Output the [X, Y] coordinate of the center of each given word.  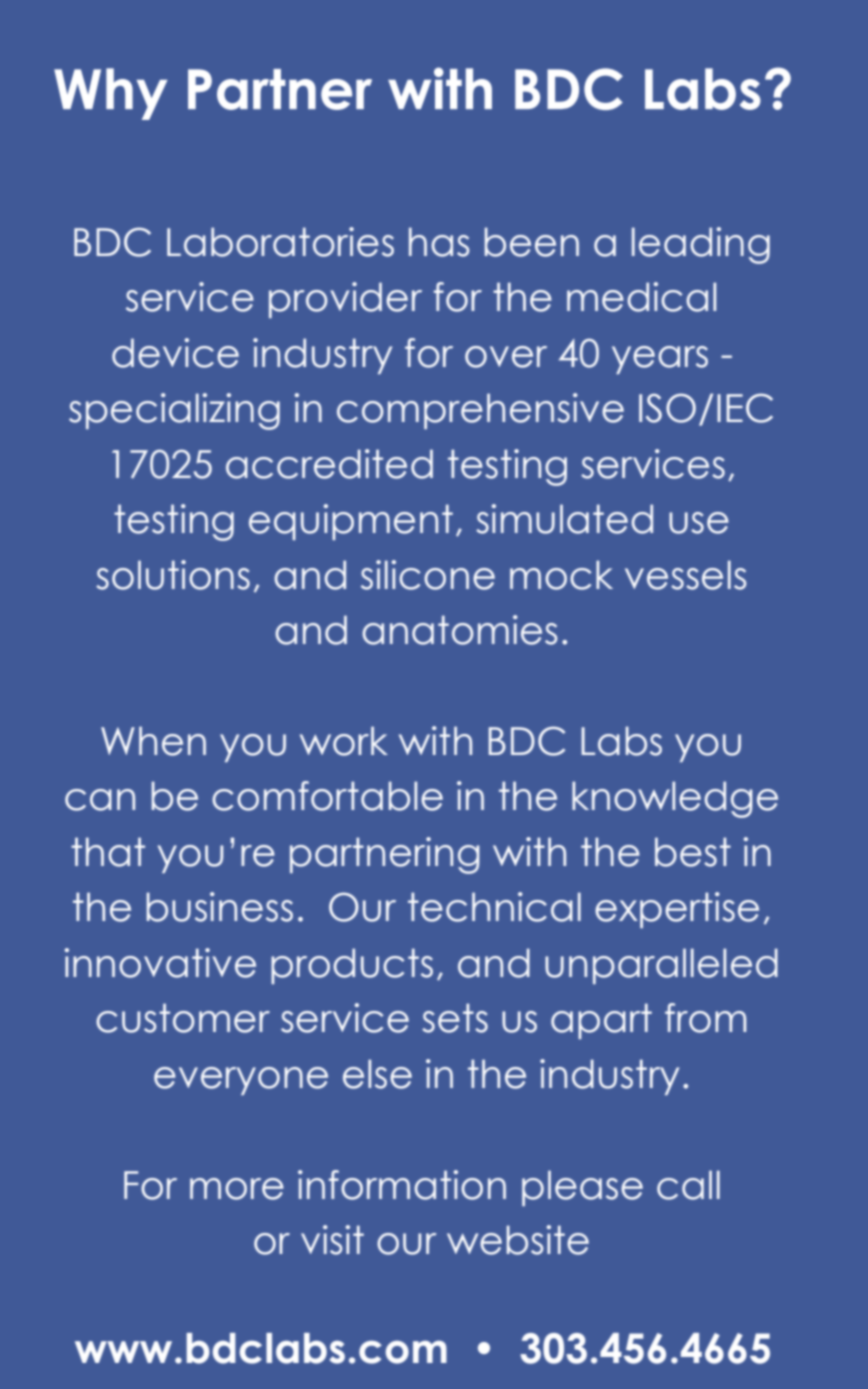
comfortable [327, 796]
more [237, 1189]
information [402, 1185]
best [693, 852]
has [439, 242]
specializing [174, 411]
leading [701, 245]
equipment [351, 522]
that [108, 852]
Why [110, 94]
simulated [564, 519]
